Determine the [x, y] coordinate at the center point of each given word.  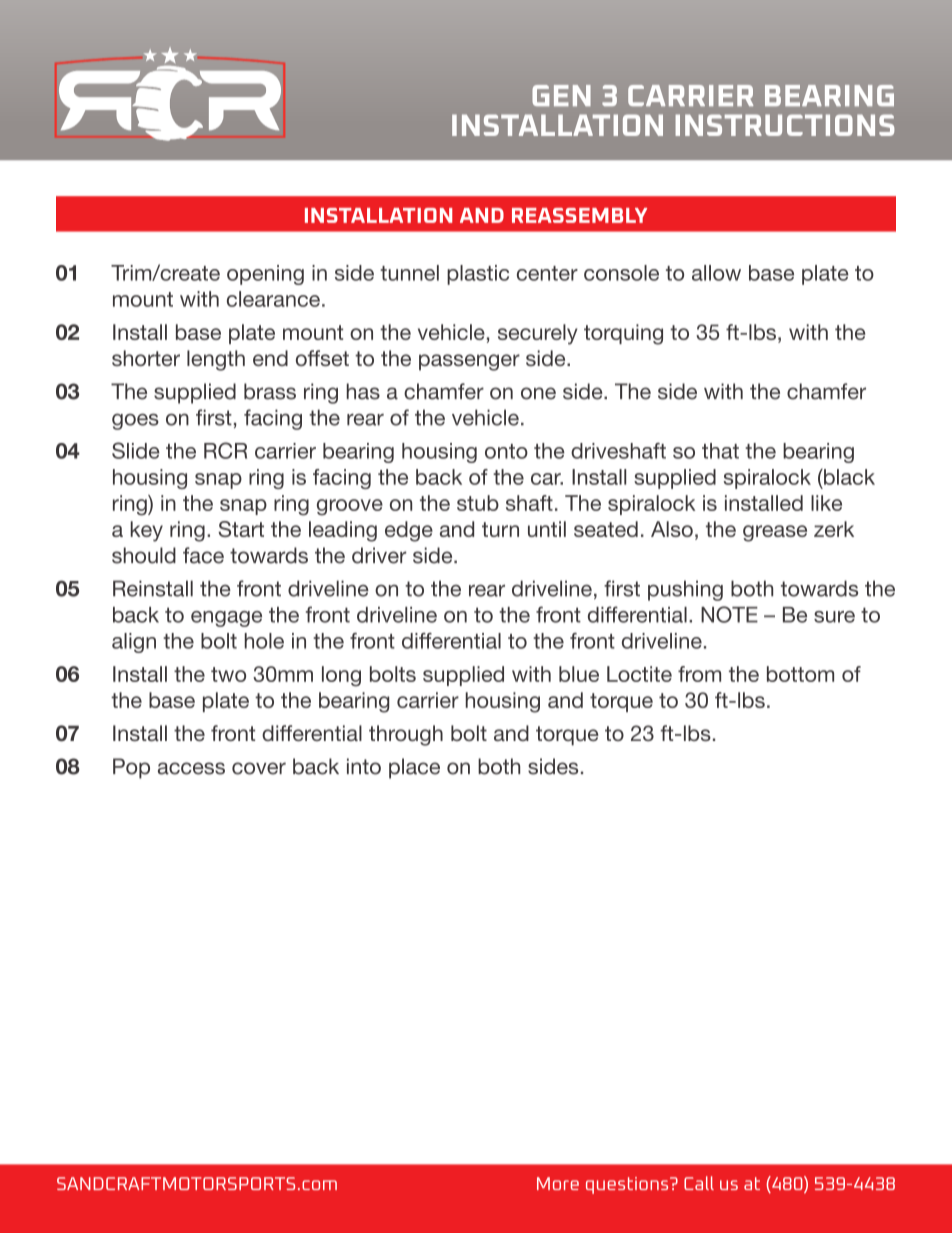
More [558, 1183]
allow [716, 273]
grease [775, 533]
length [216, 360]
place [414, 768]
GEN [561, 95]
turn [500, 529]
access [191, 768]
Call [699, 1183]
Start [241, 529]
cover [259, 768]
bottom [800, 674]
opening [265, 275]
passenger [469, 362]
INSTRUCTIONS [784, 125]
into [364, 766]
